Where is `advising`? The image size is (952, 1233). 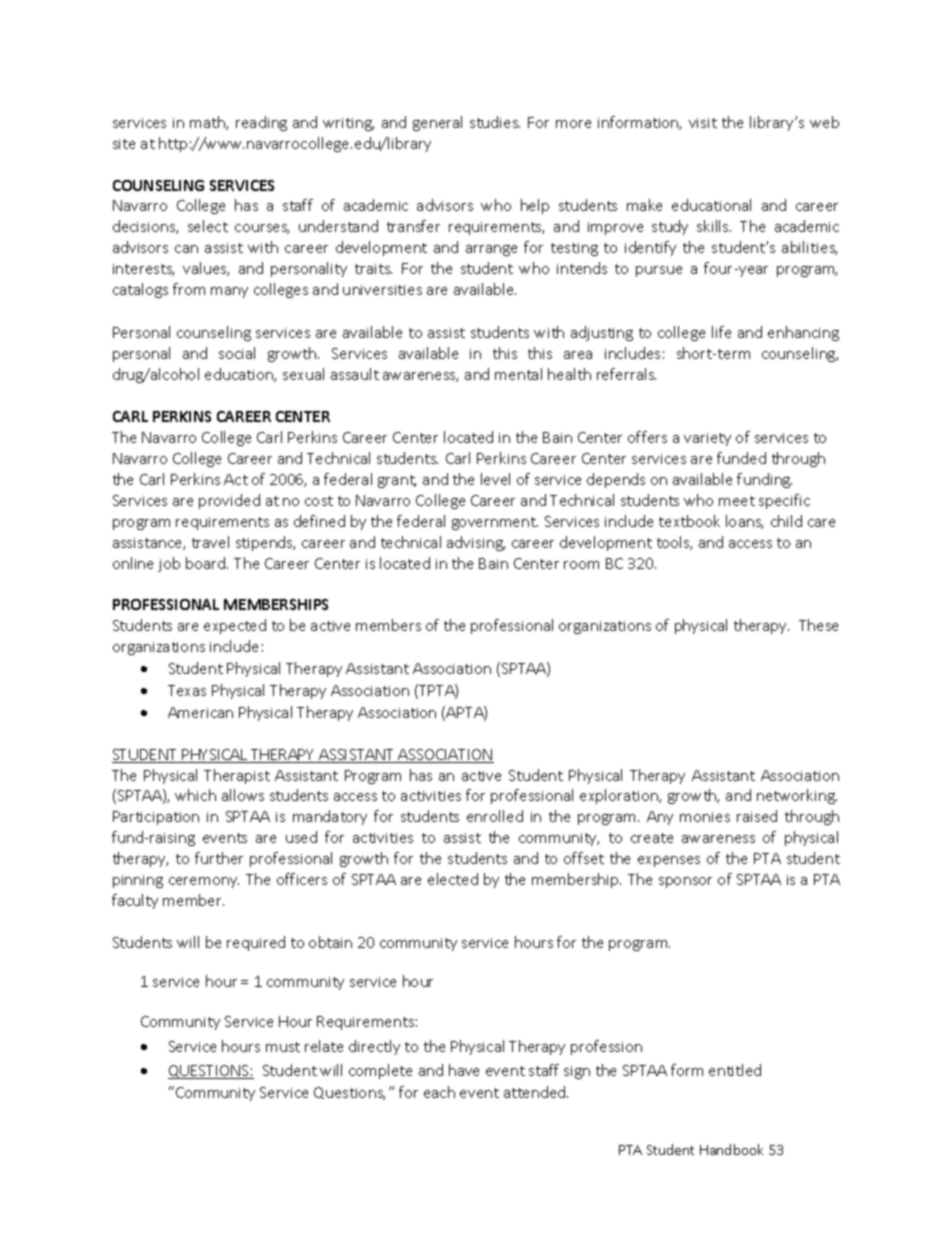
advising is located at coordinates (476, 543).
